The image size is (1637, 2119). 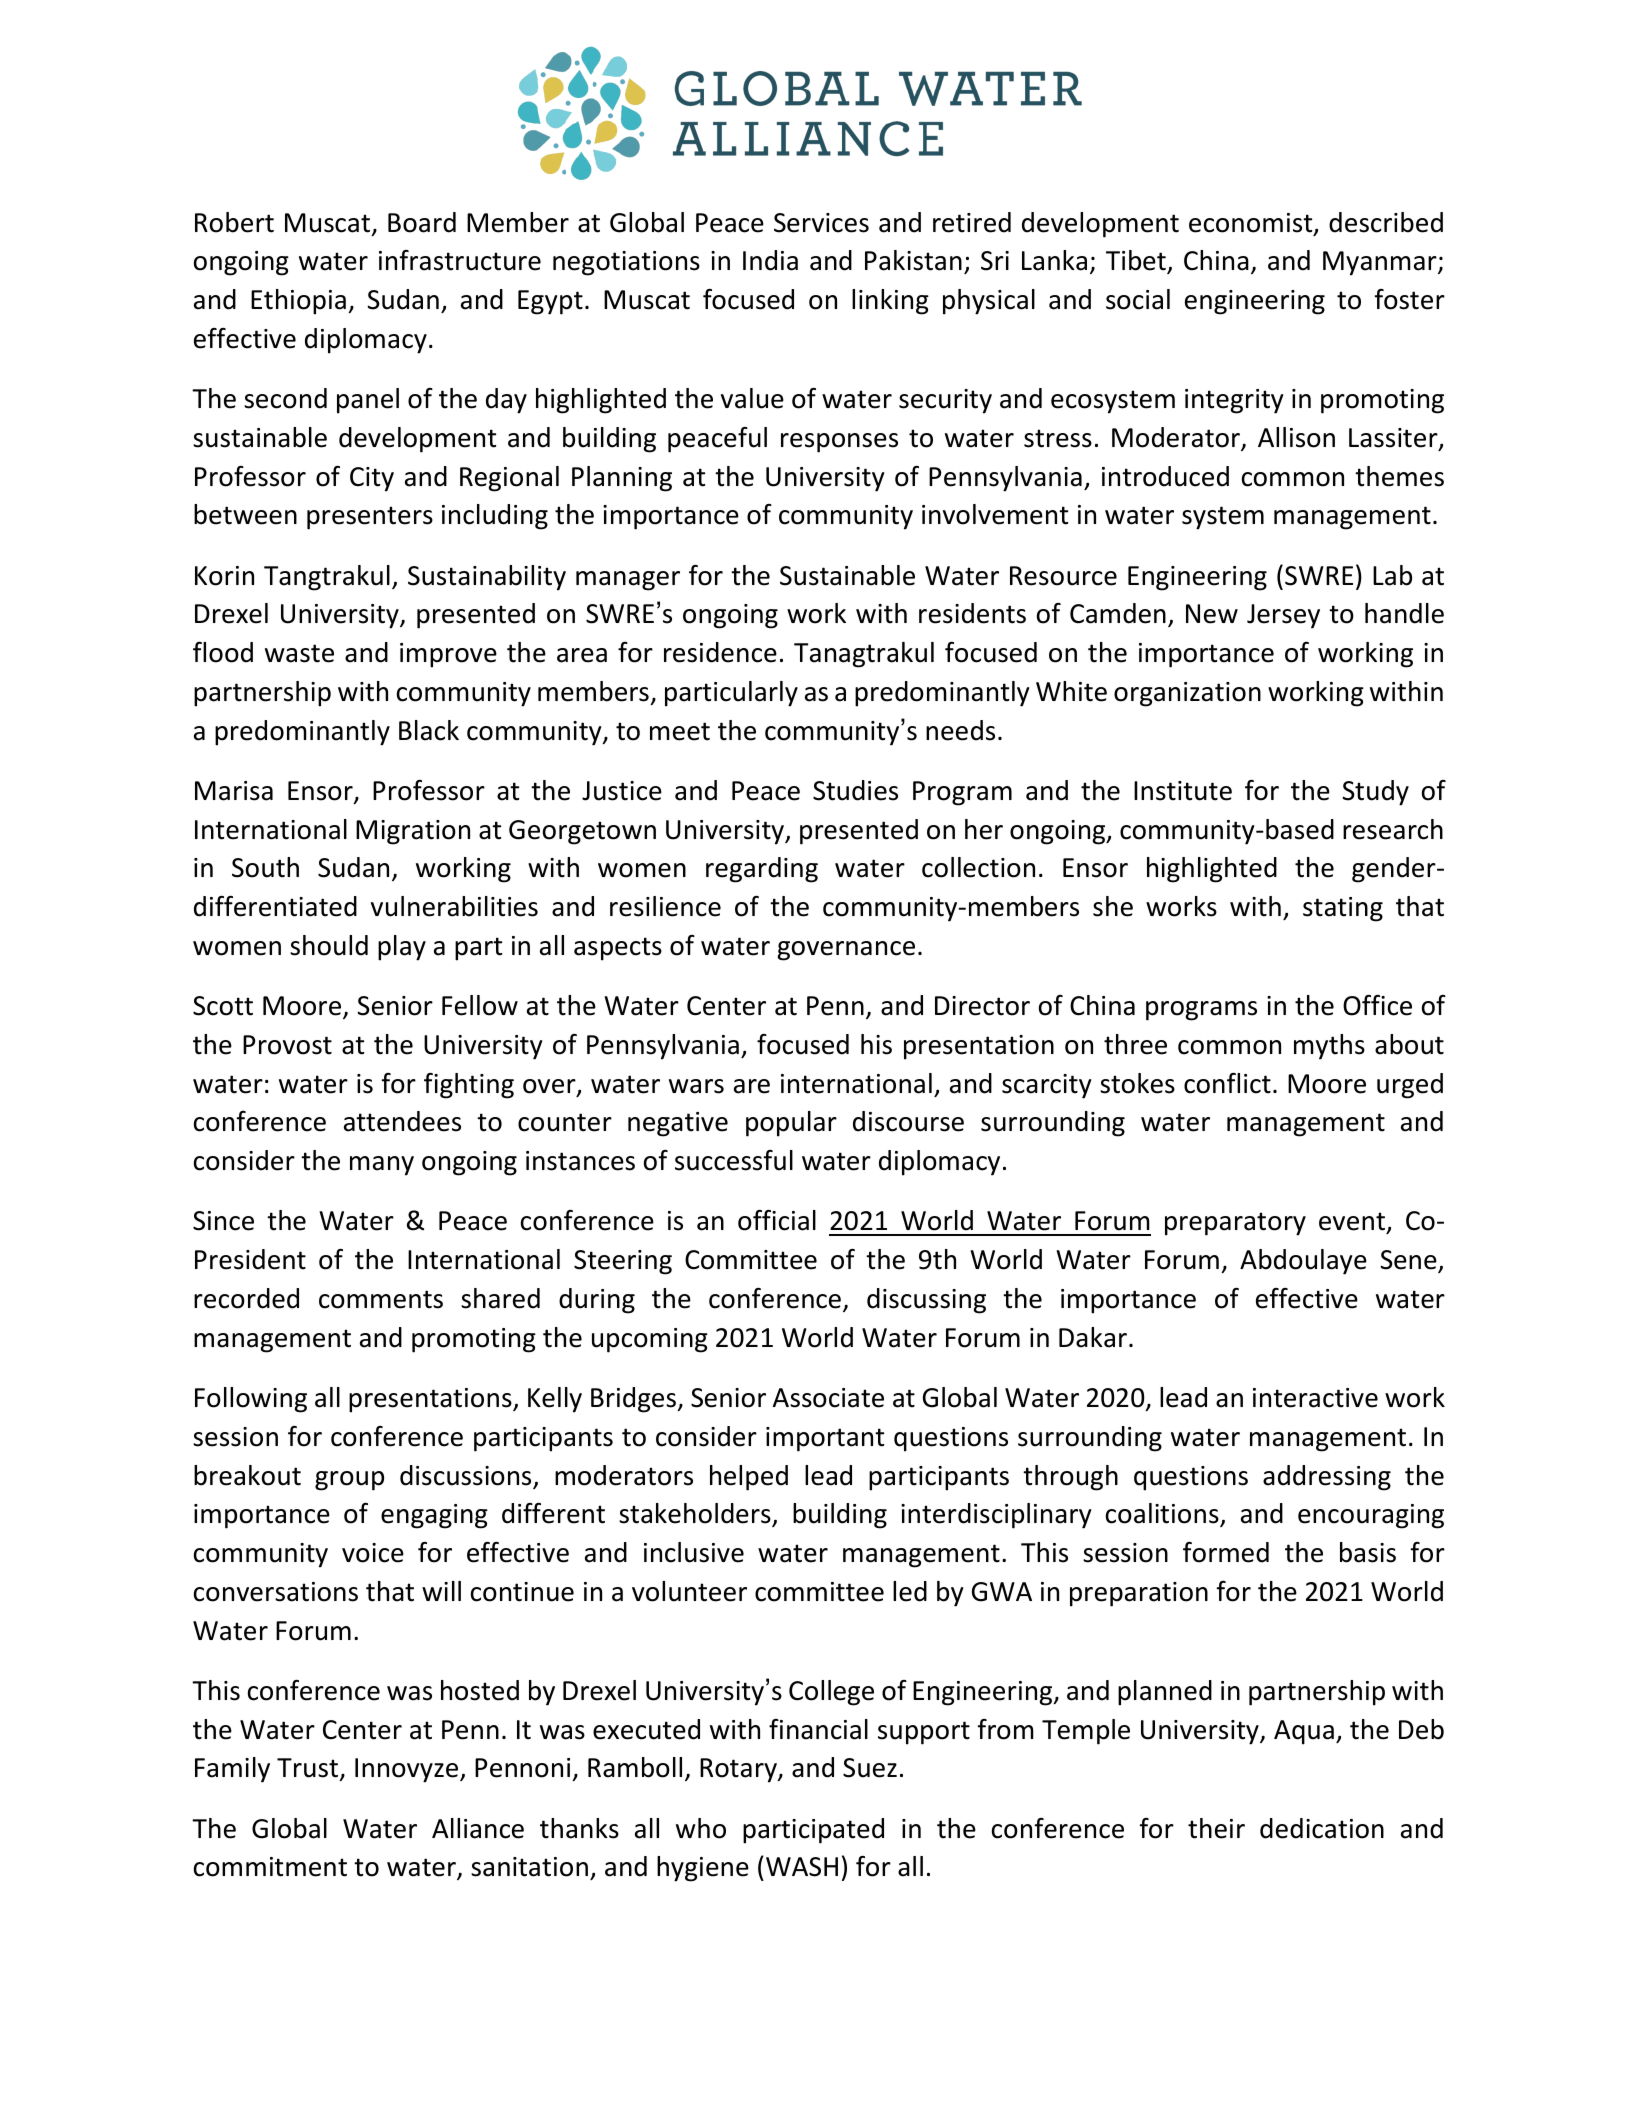 What do you see at coordinates (1315, 1398) in the page?
I see `interactive` at bounding box center [1315, 1398].
